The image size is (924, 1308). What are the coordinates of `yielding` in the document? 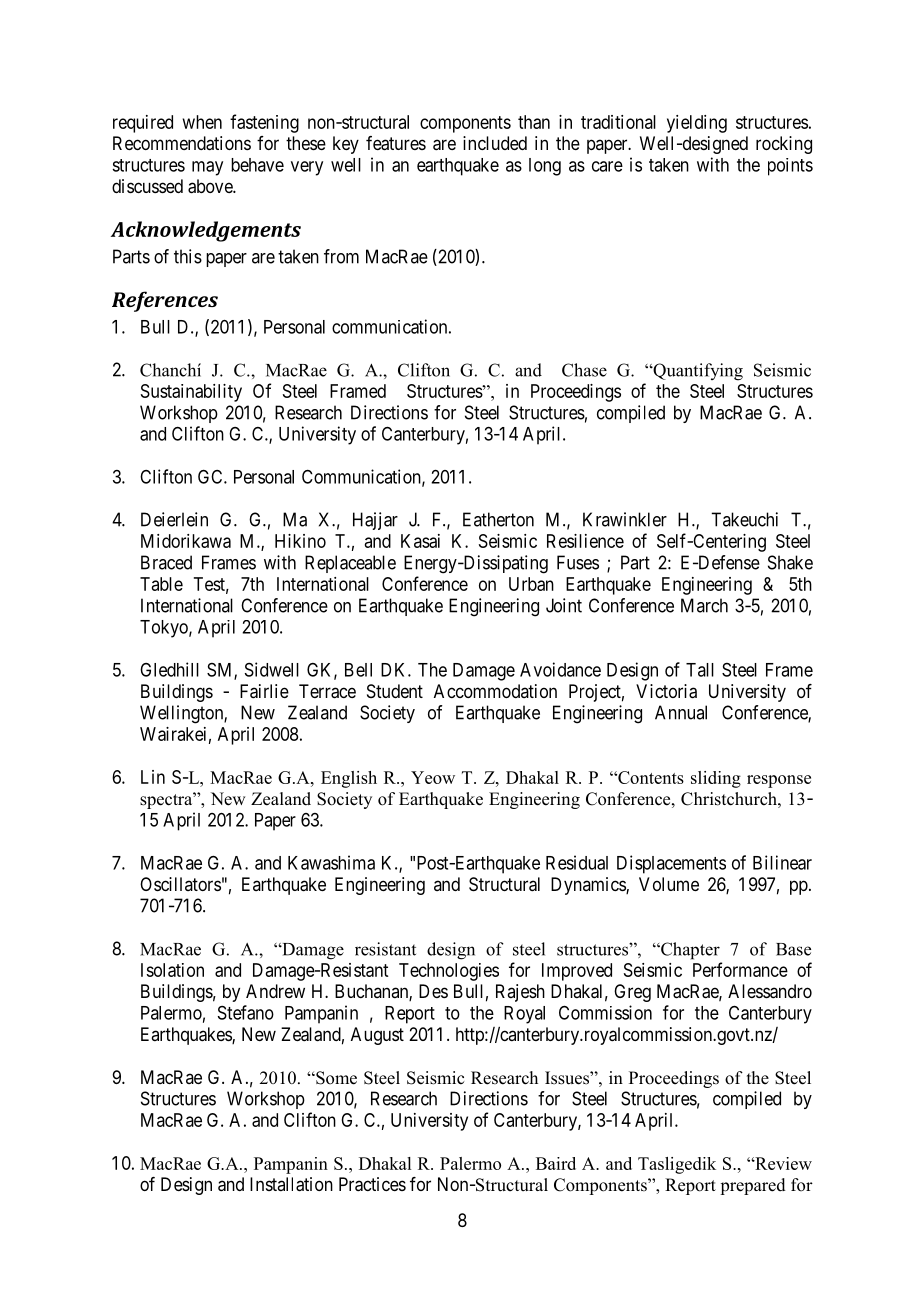 It's located at (697, 124).
